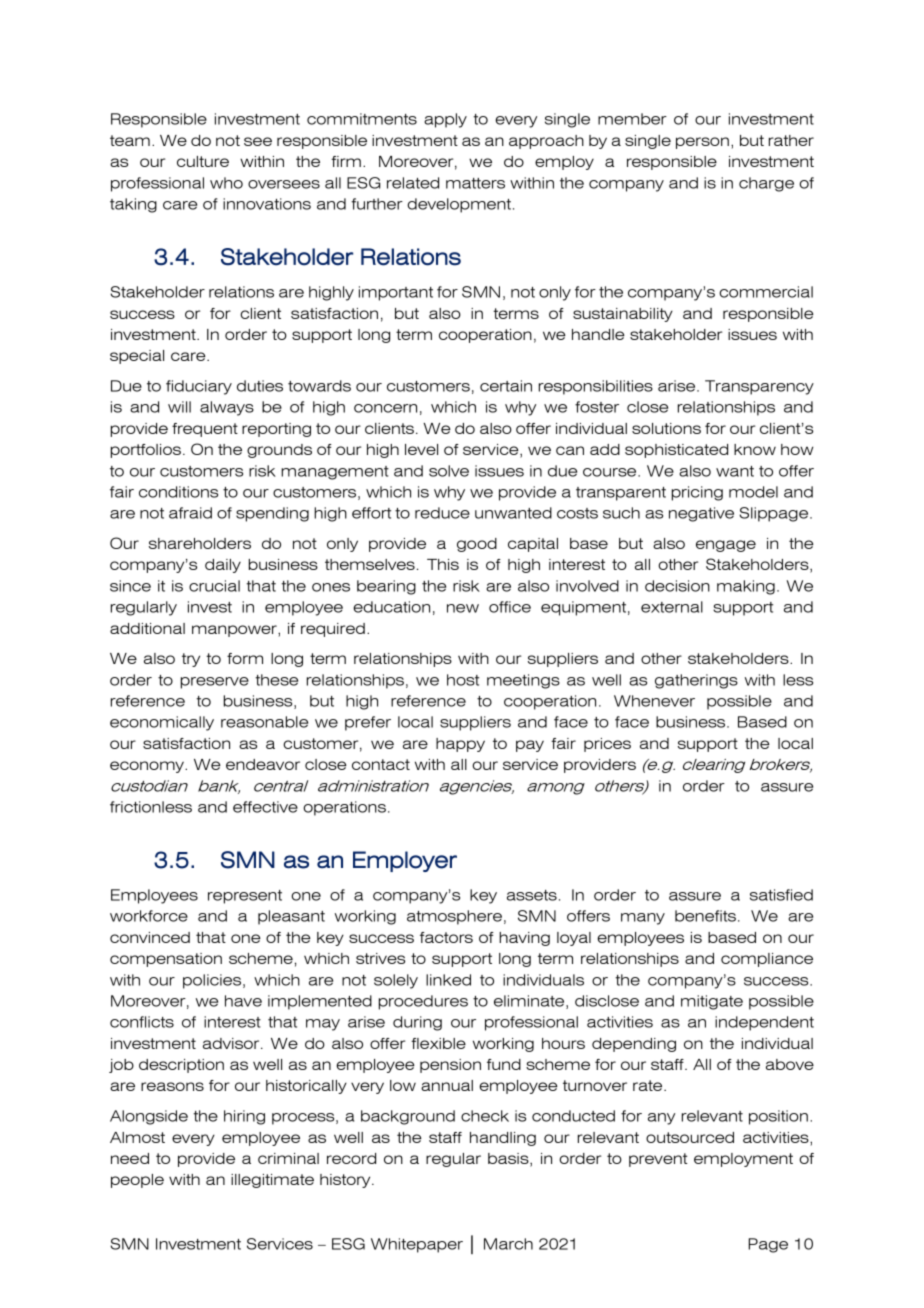  I want to click on person, so click(702, 143).
